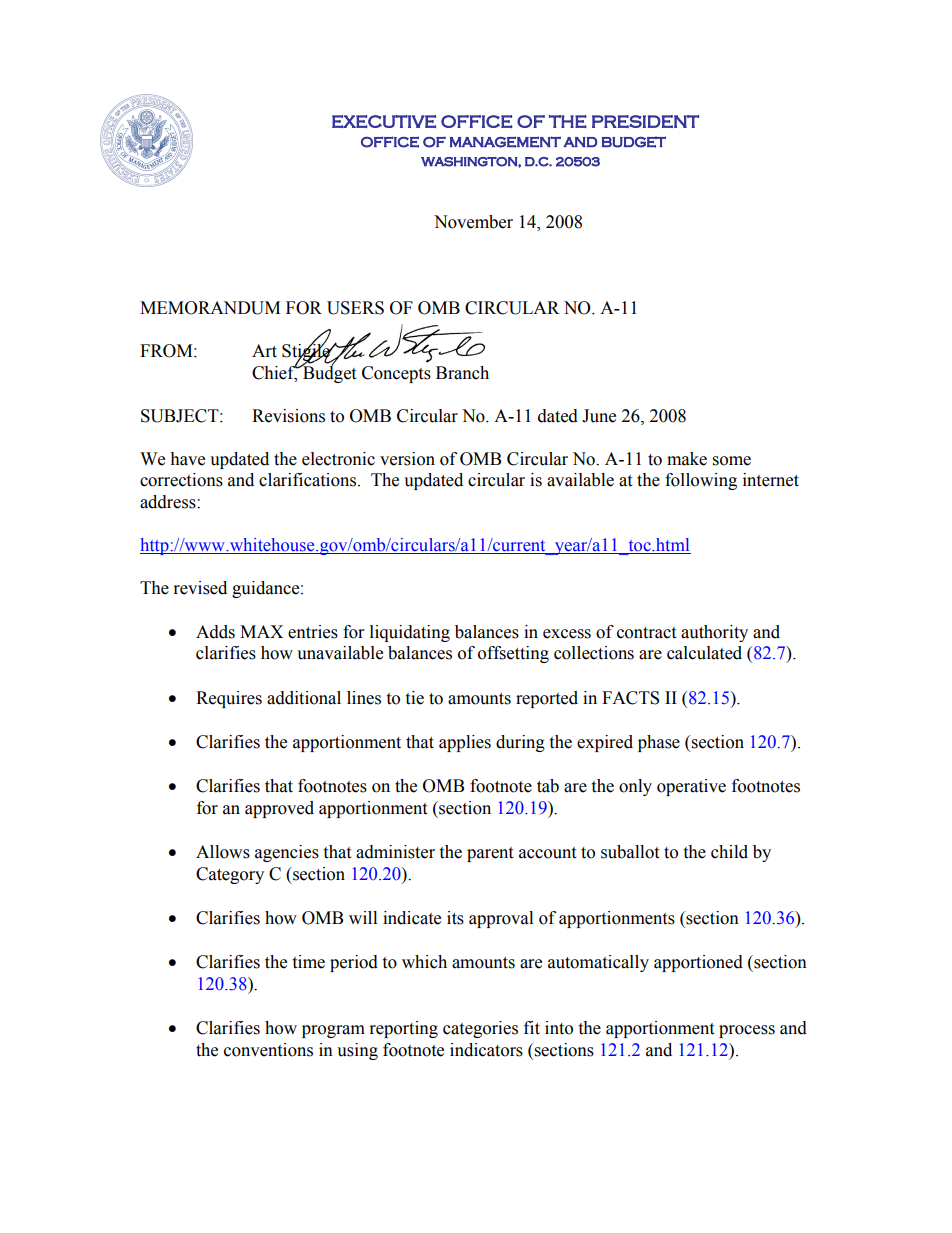  I want to click on phase, so click(659, 743).
